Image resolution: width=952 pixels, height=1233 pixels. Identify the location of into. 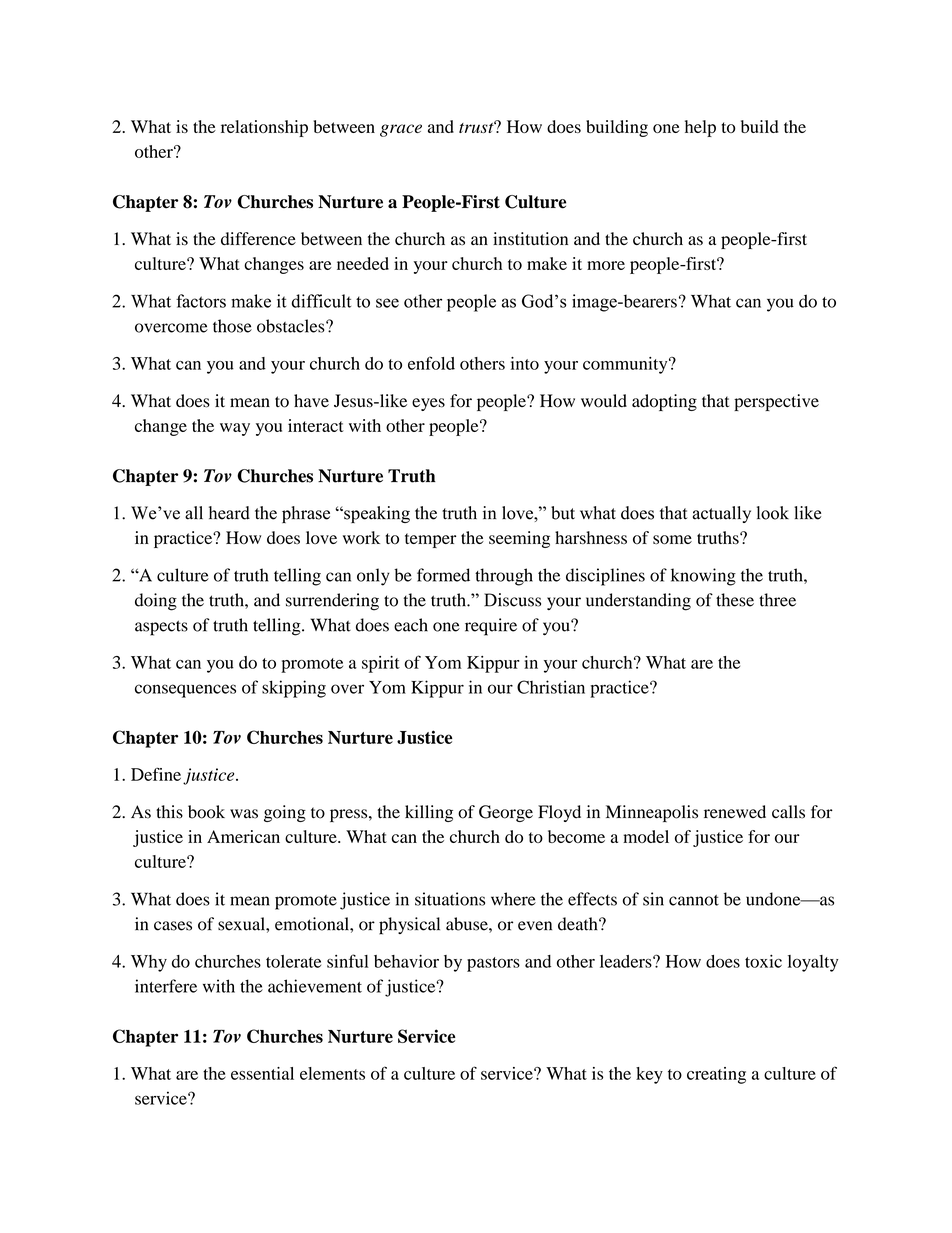
(525, 363).
